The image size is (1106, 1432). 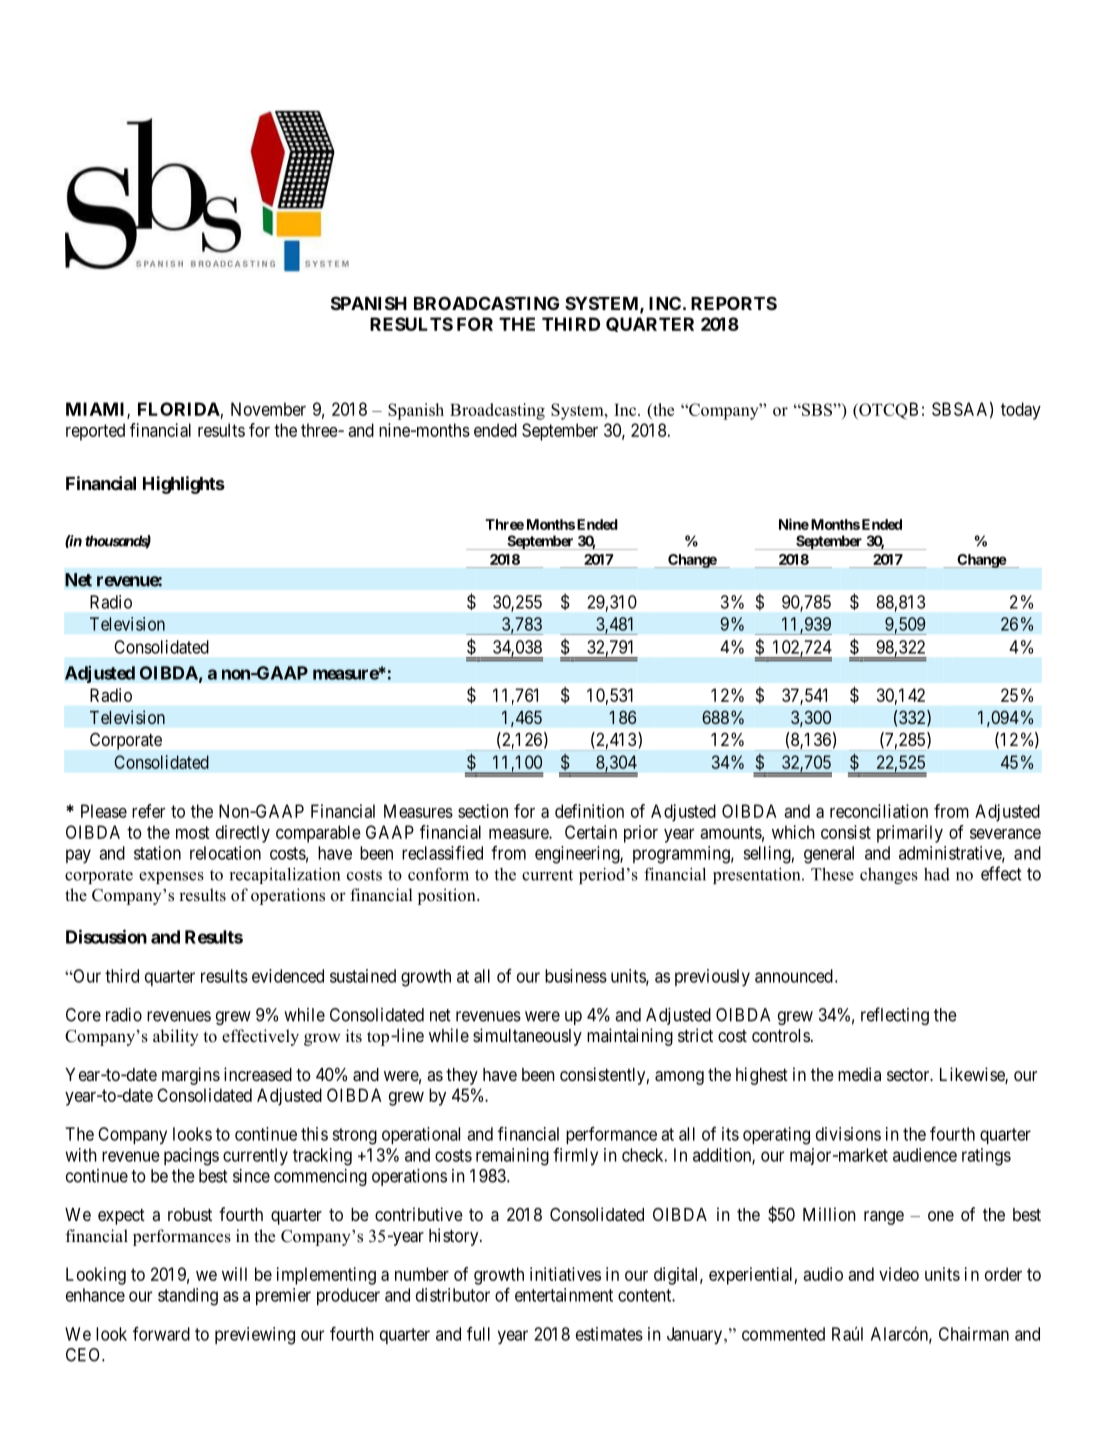 I want to click on expenses, so click(x=171, y=878).
